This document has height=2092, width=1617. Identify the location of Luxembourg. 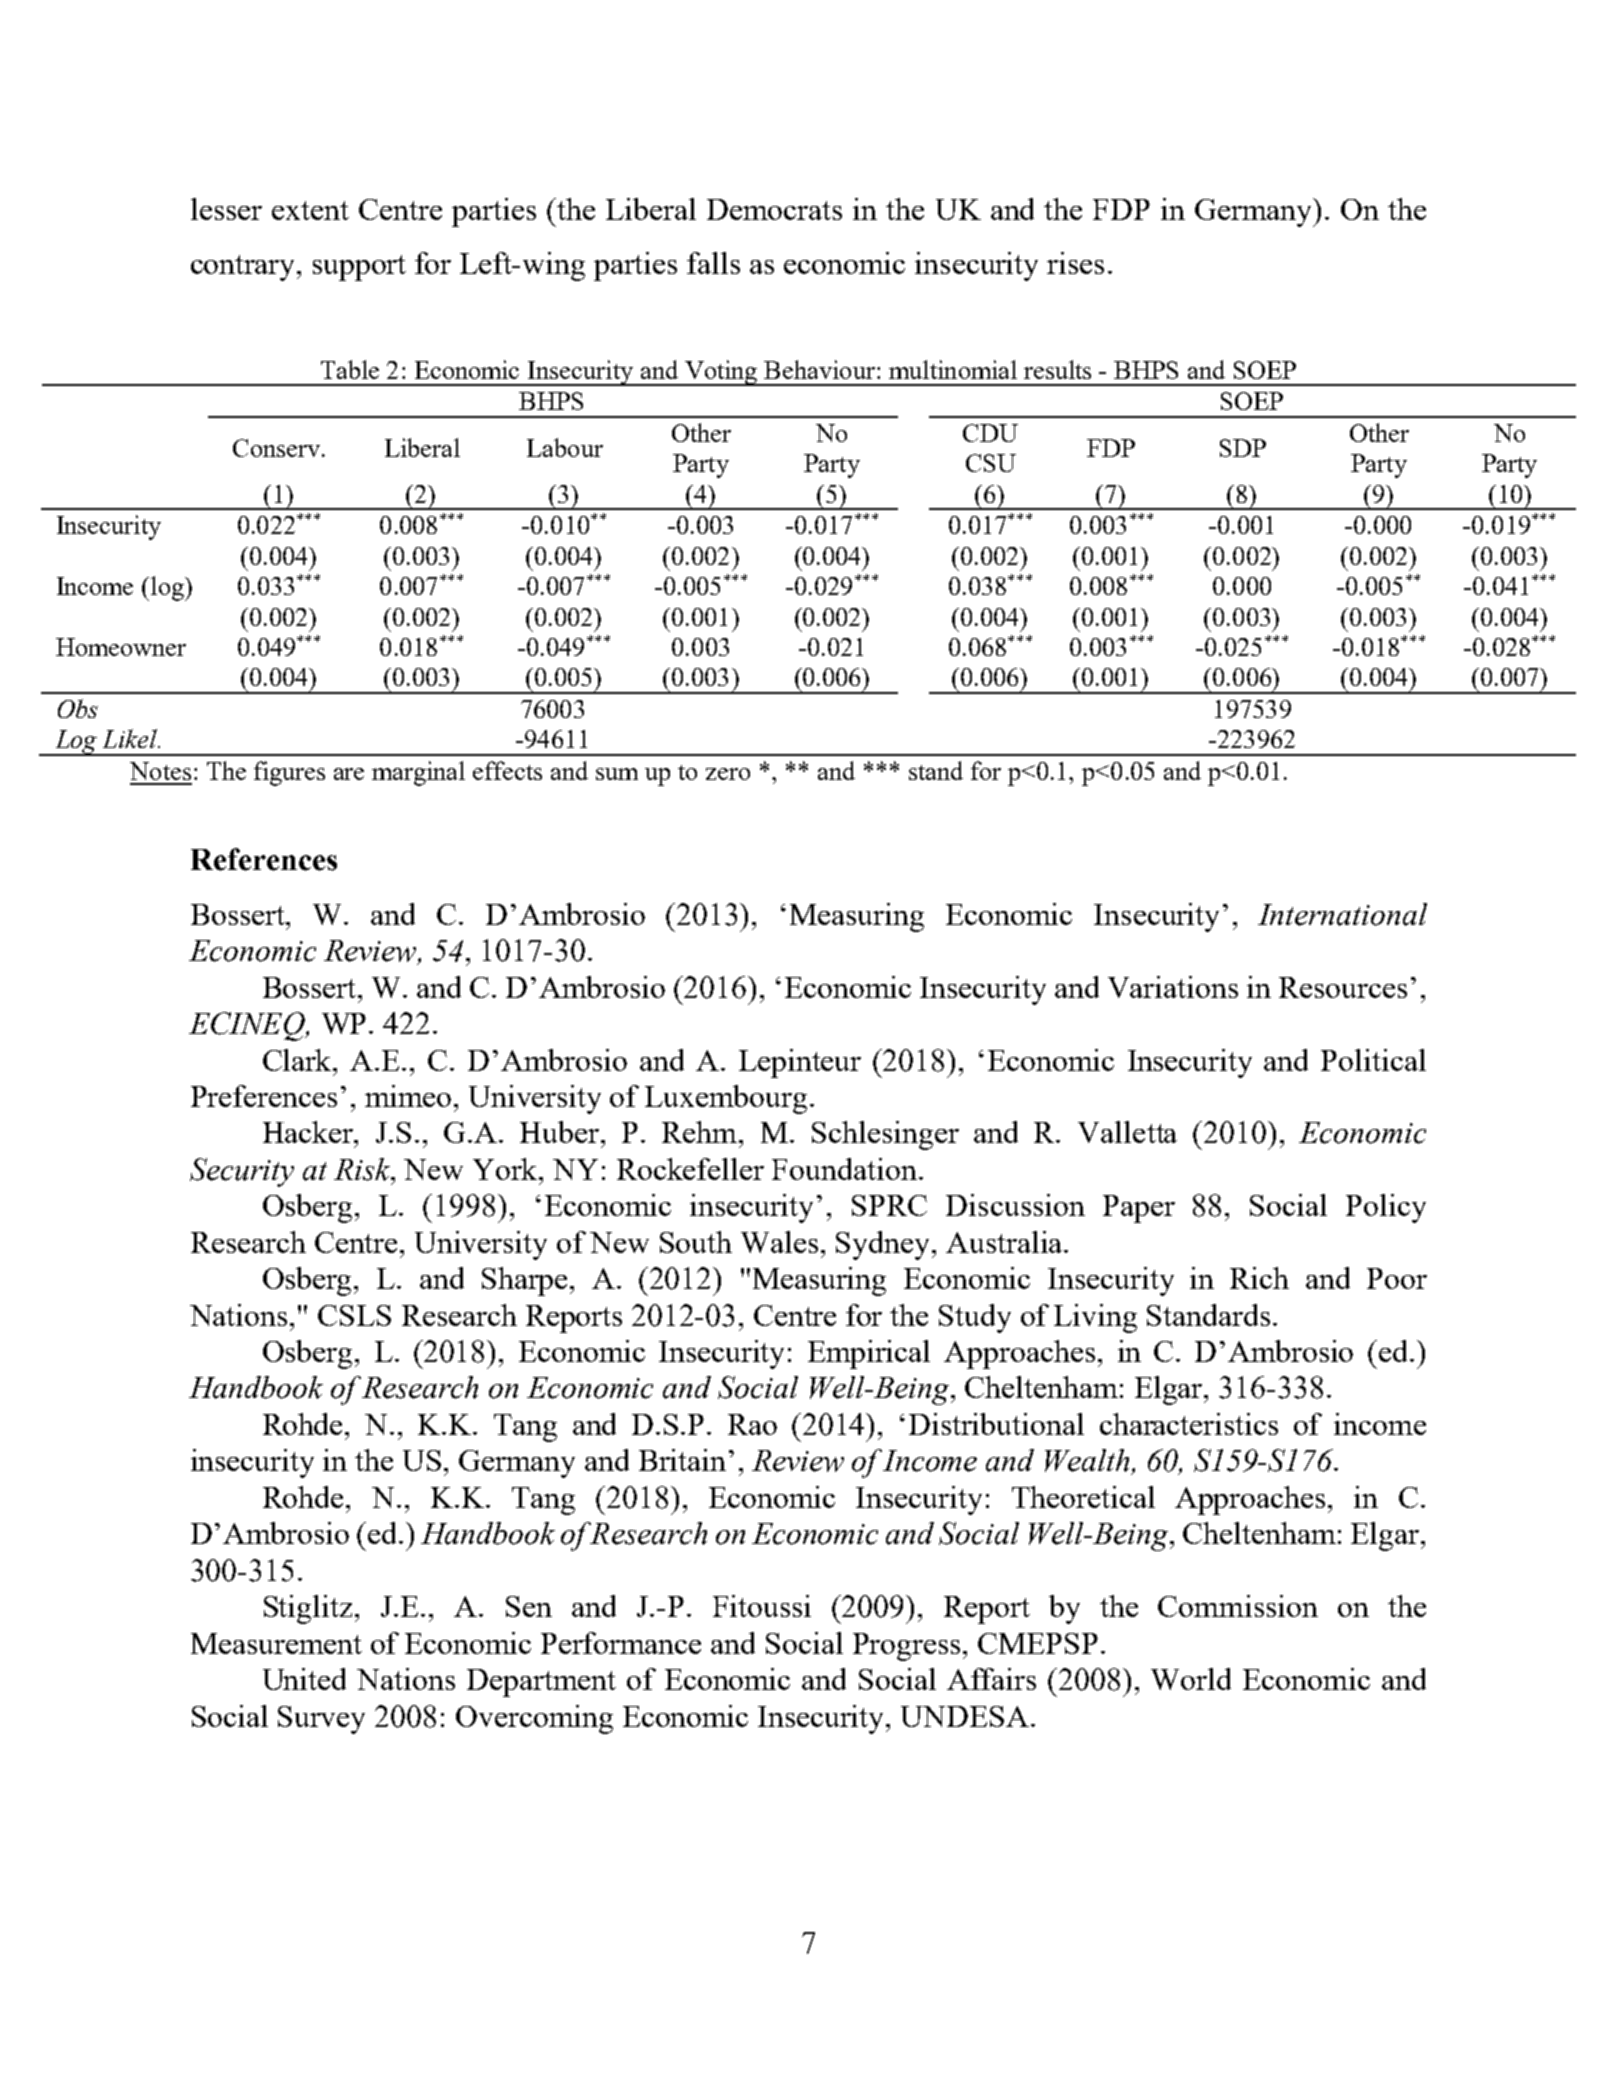
(726, 1099).
